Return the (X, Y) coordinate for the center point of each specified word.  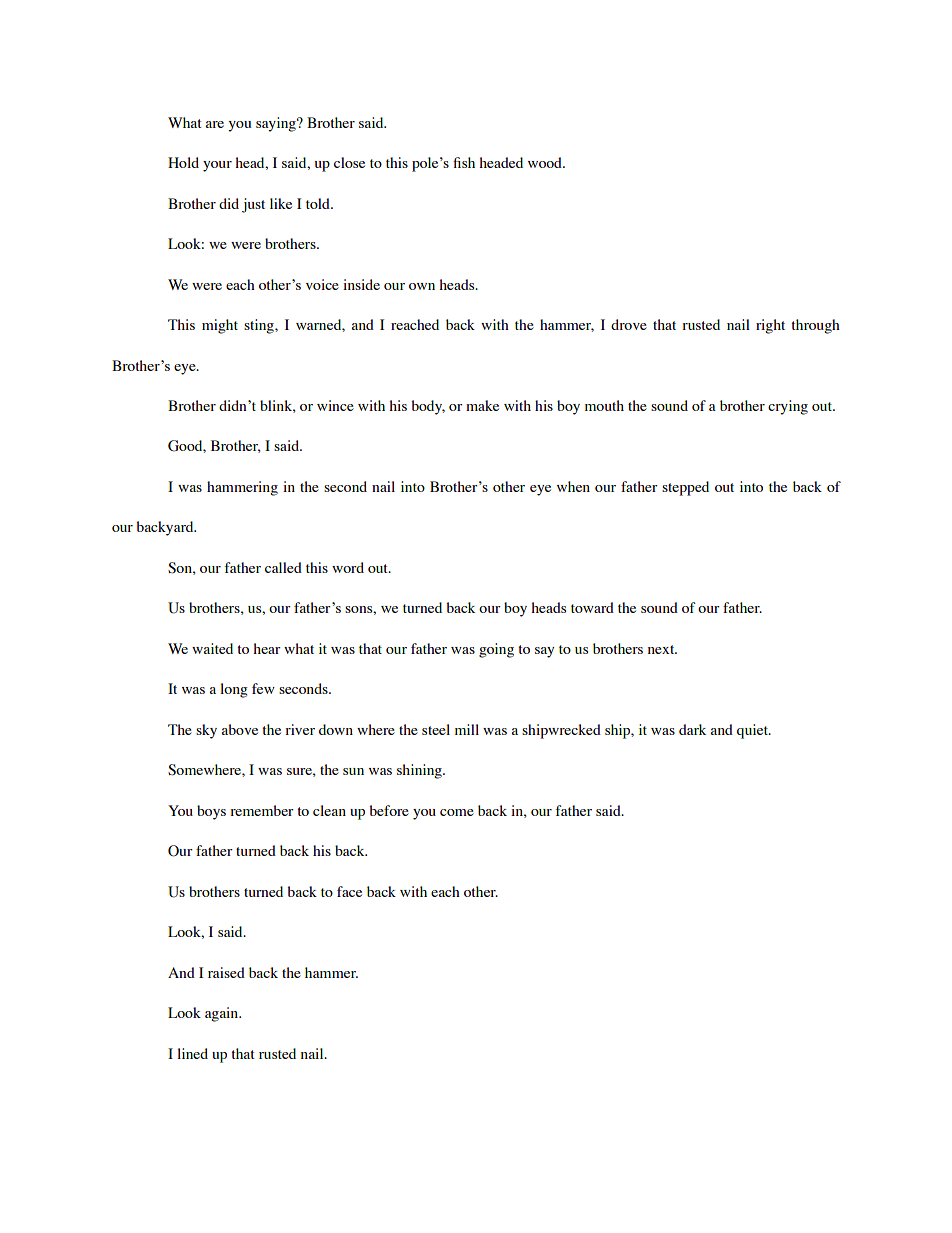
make (482, 405)
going (496, 650)
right (770, 326)
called (283, 567)
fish (464, 162)
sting (260, 326)
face (349, 891)
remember (262, 810)
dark (692, 729)
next (662, 649)
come (457, 812)
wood (546, 162)
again (223, 1014)
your (217, 166)
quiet (753, 731)
